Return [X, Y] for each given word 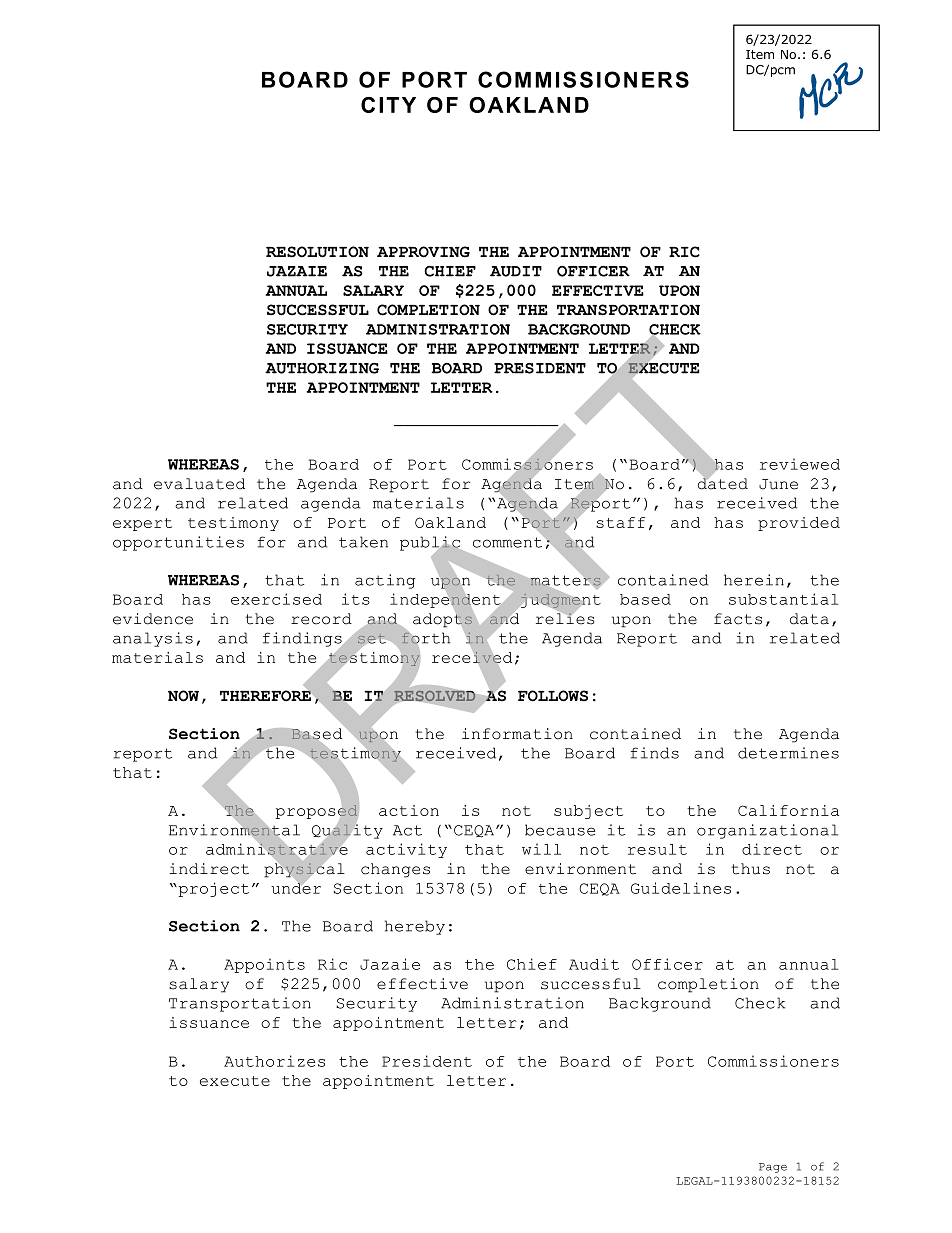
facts [738, 619]
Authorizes [274, 1061]
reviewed [800, 464]
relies [565, 618]
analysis [153, 639]
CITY [388, 105]
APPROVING [423, 252]
